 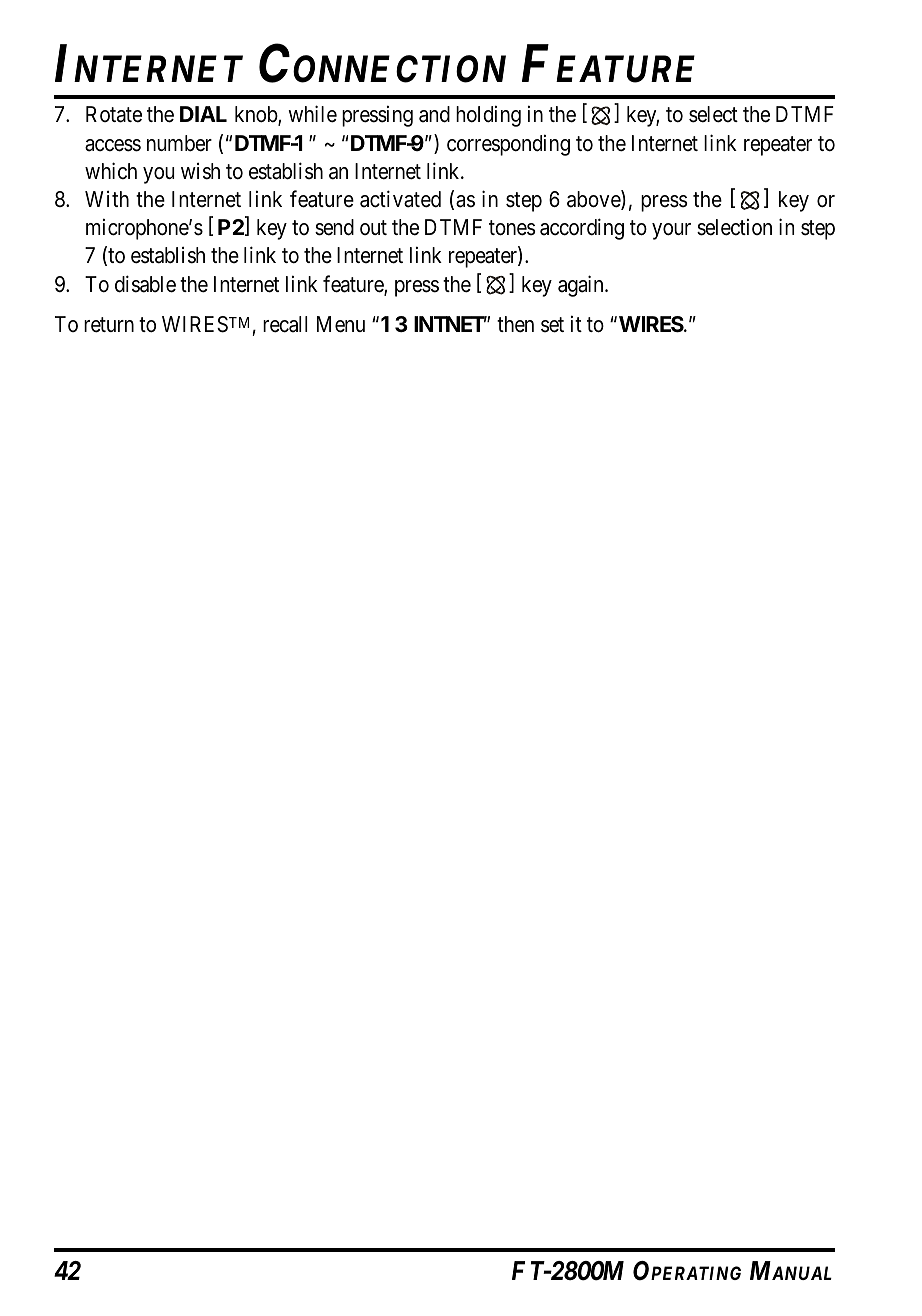 I want to click on out, so click(x=373, y=227).
